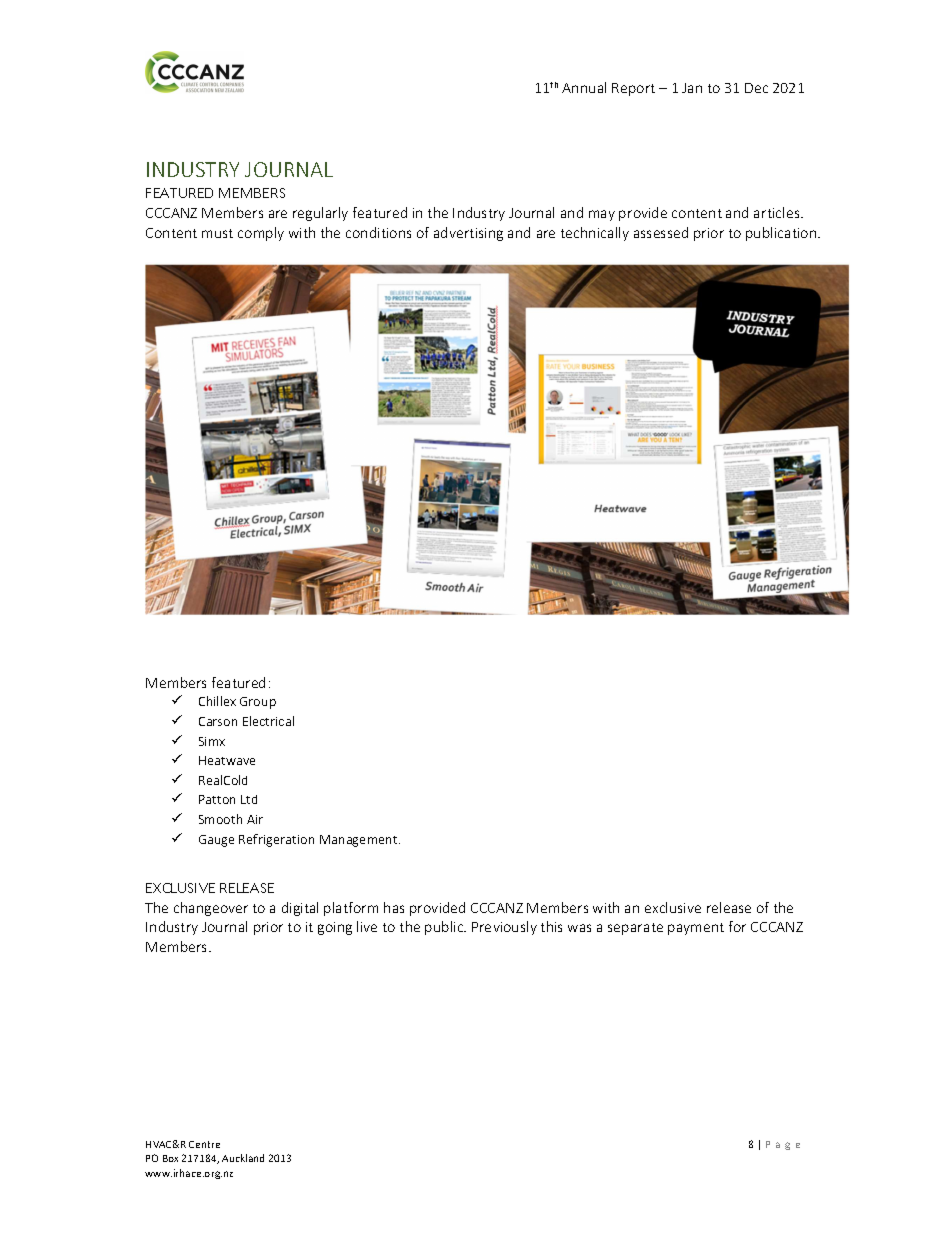  What do you see at coordinates (504, 928) in the image?
I see `Previously` at bounding box center [504, 928].
